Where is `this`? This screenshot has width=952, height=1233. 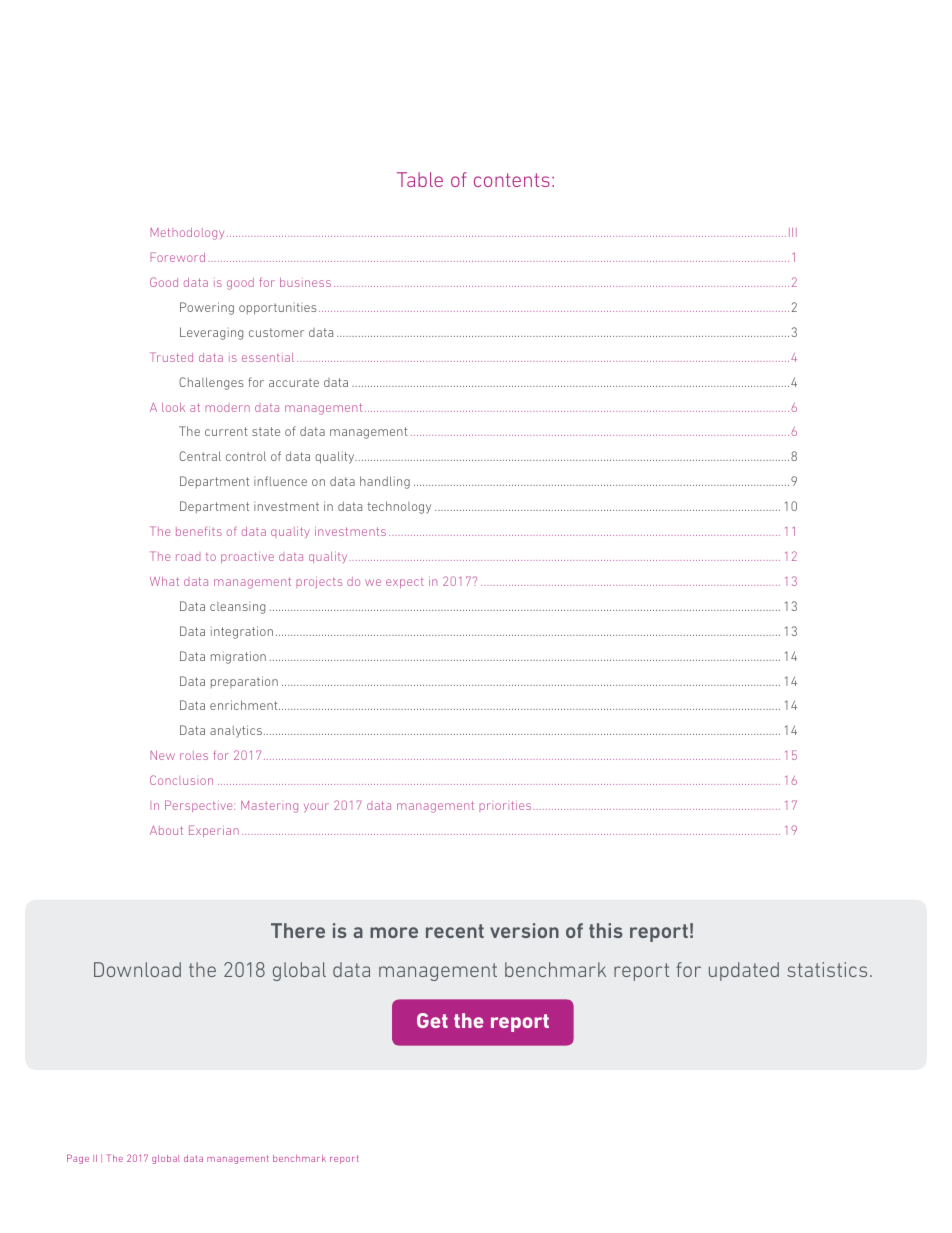 this is located at coordinates (606, 930).
